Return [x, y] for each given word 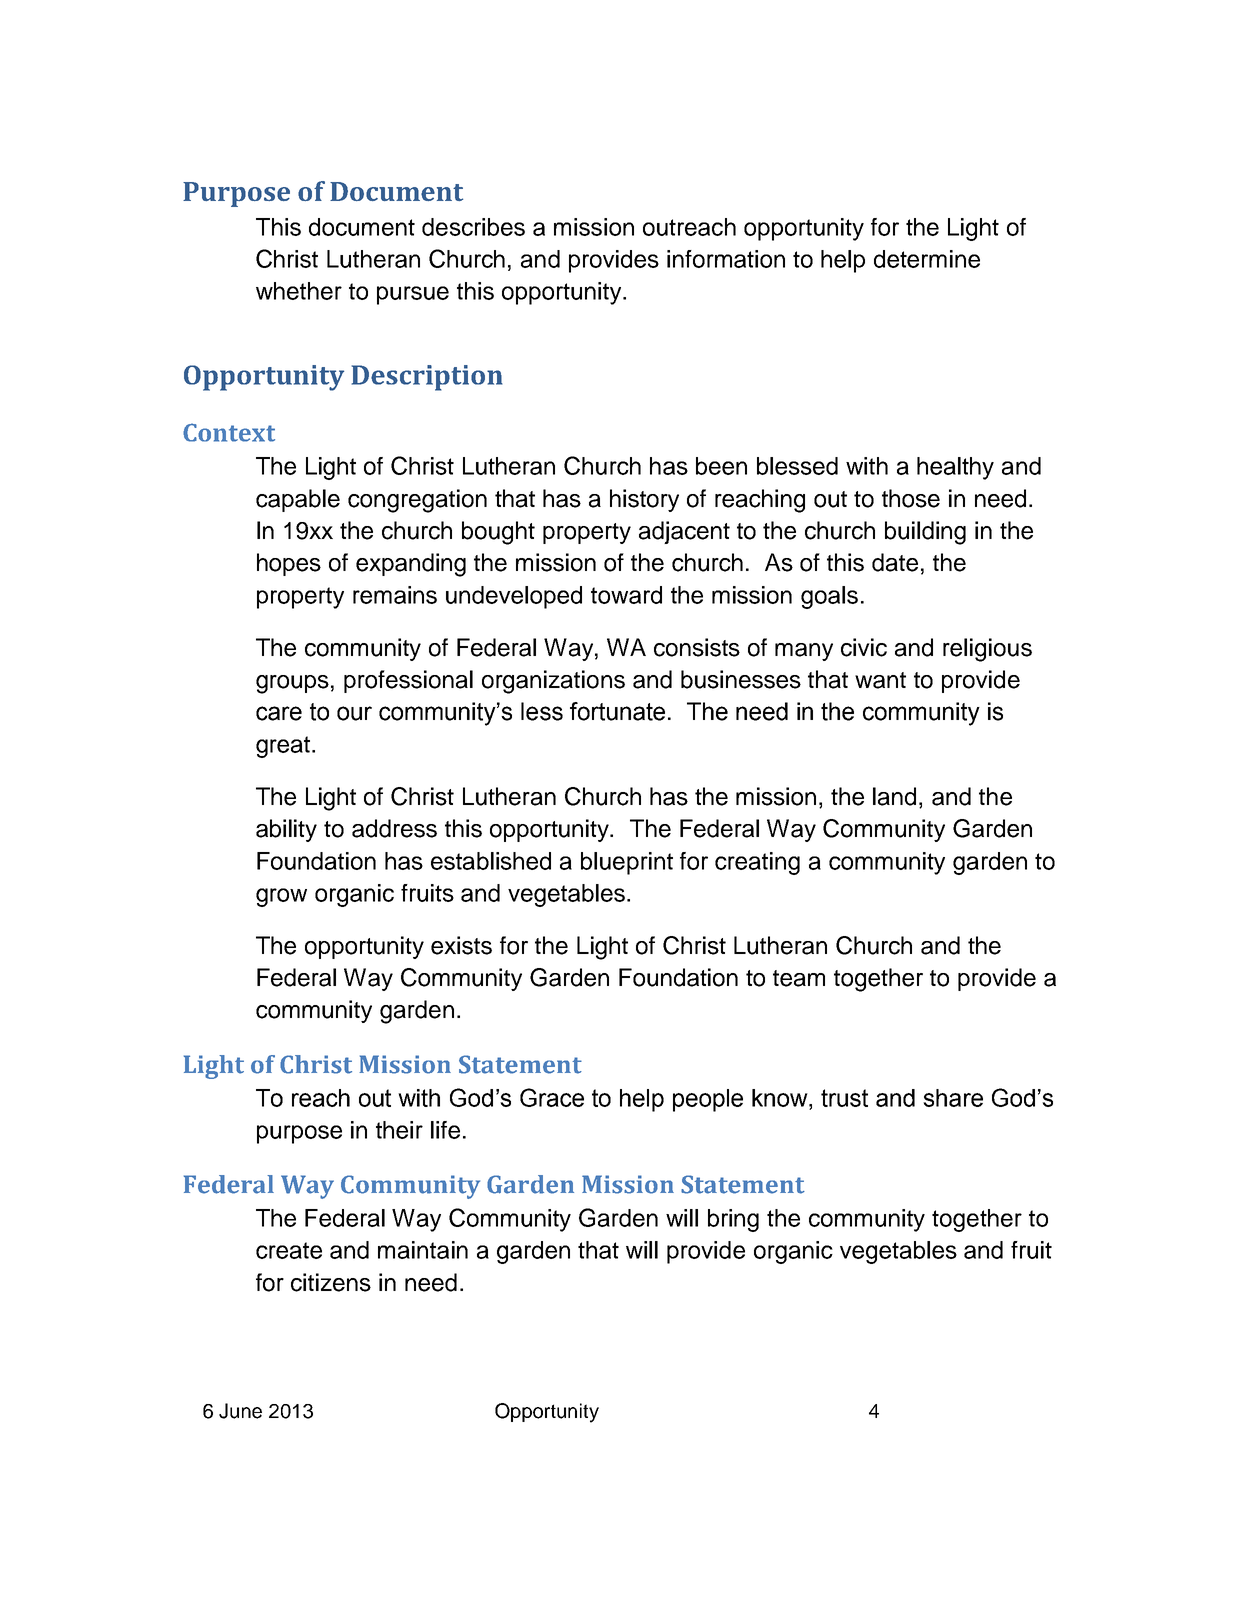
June [240, 1411]
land [894, 796]
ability [286, 830]
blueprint [627, 863]
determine [927, 259]
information [726, 259]
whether [299, 291]
